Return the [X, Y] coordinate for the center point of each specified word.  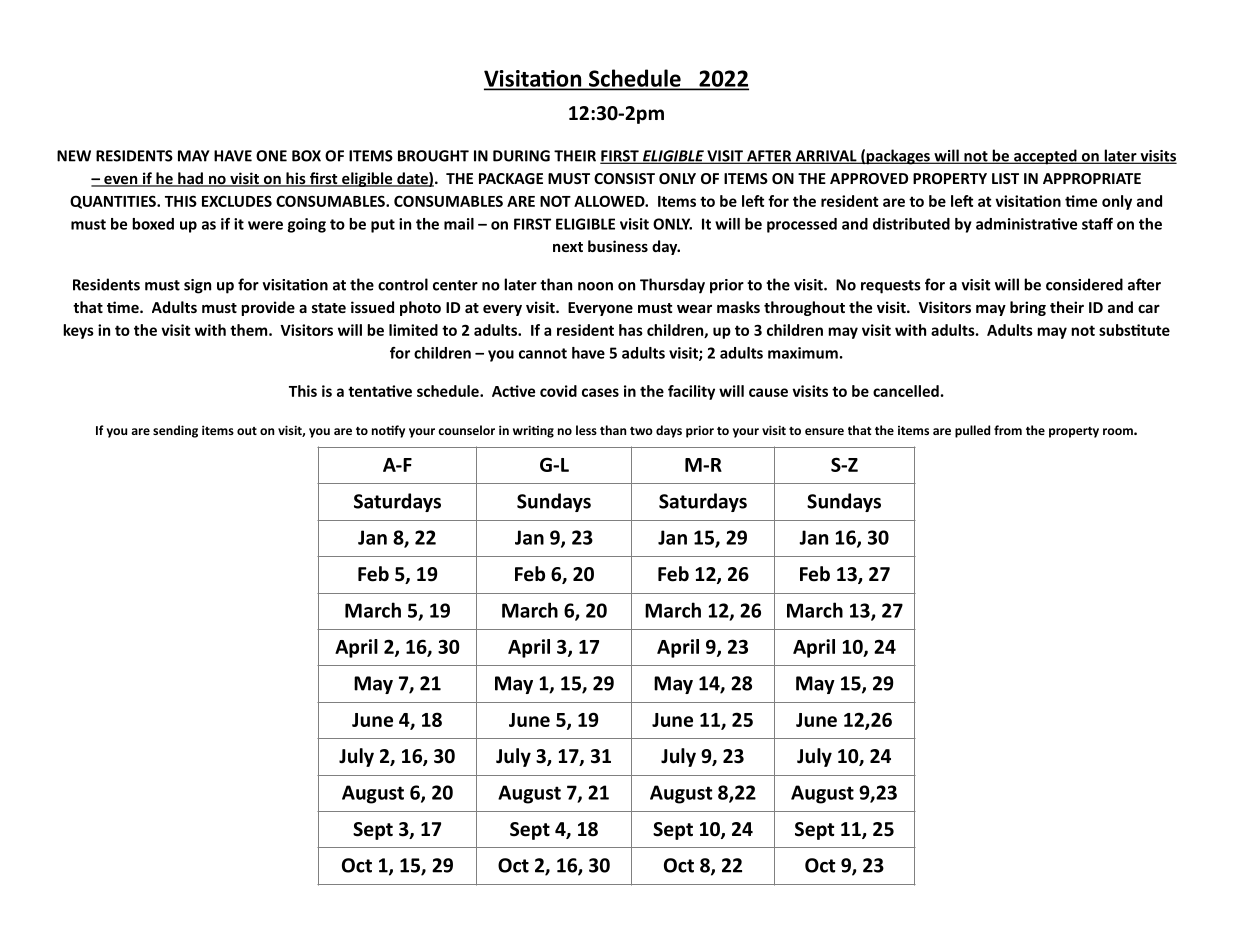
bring [1028, 308]
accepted [1045, 157]
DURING [521, 156]
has [631, 330]
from [1008, 430]
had [190, 179]
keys [78, 331]
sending [175, 431]
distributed [911, 224]
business [618, 246]
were [265, 225]
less [586, 430]
